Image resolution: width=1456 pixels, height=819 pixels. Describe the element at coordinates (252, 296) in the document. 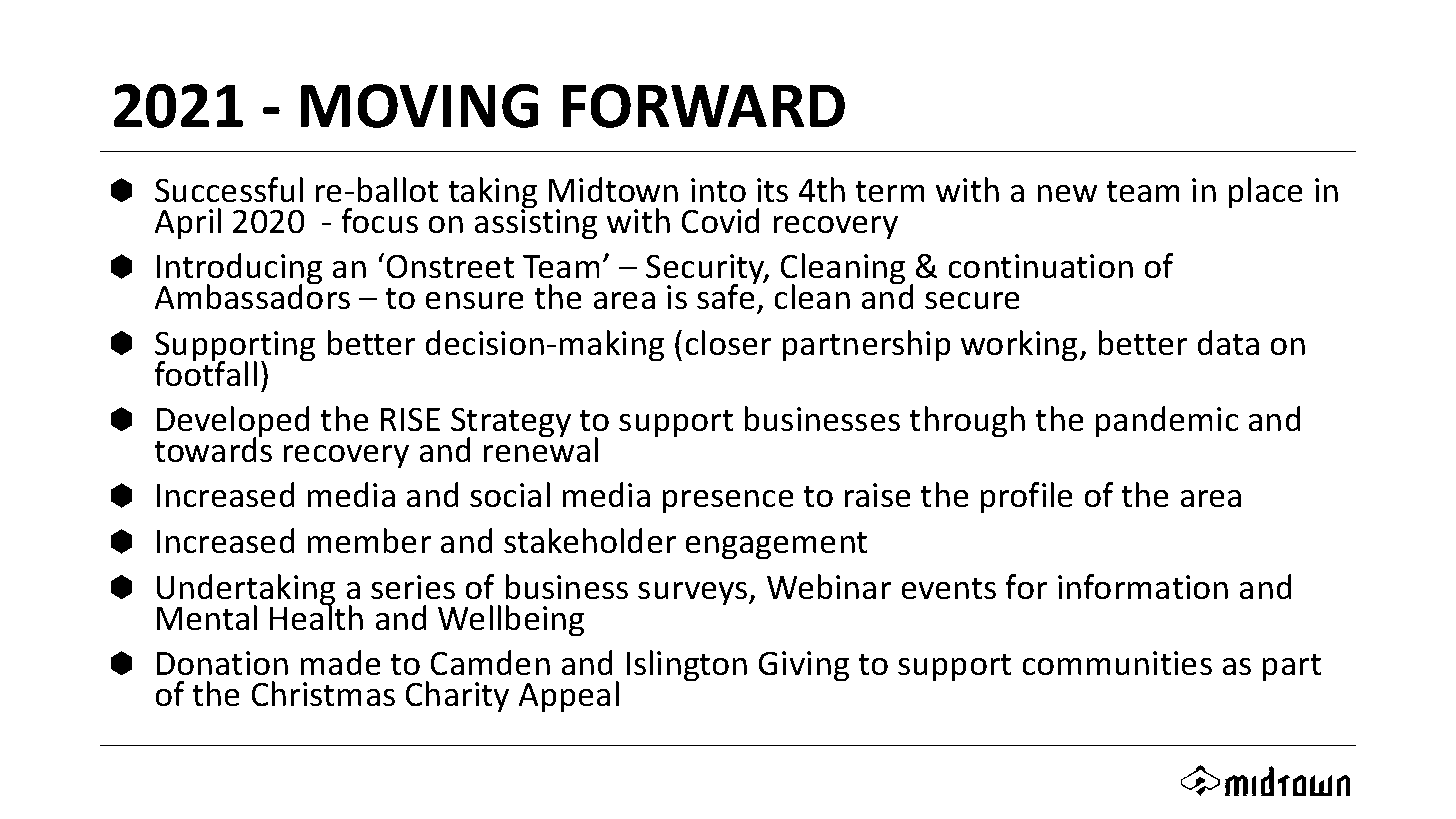

I see `Ambassadors` at that location.
